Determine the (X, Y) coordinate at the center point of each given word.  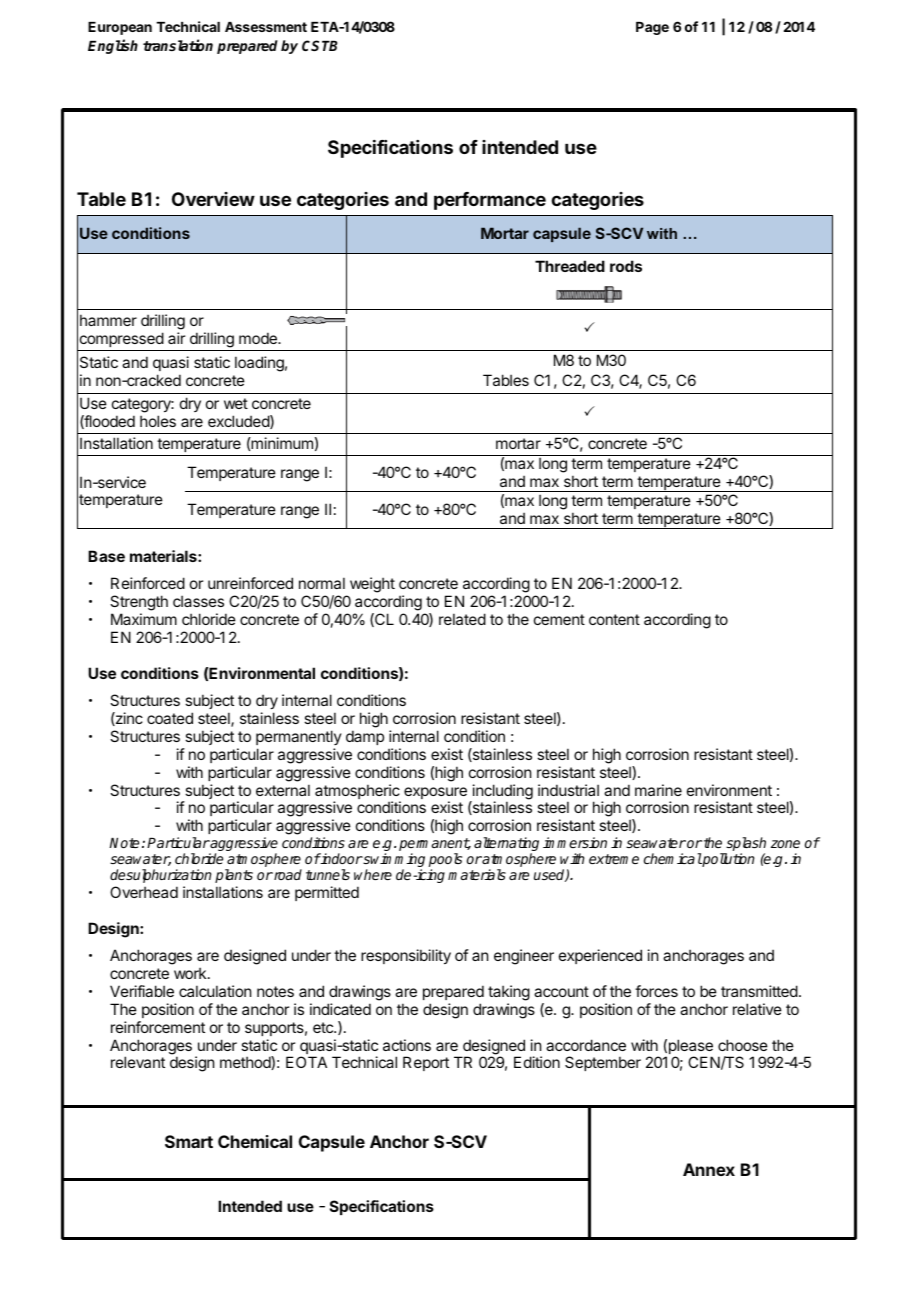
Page (652, 28)
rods (626, 266)
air (176, 338)
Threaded (570, 266)
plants (234, 876)
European (120, 28)
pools (445, 861)
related (462, 619)
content (614, 619)
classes (198, 601)
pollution (727, 860)
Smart (189, 1141)
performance (490, 201)
